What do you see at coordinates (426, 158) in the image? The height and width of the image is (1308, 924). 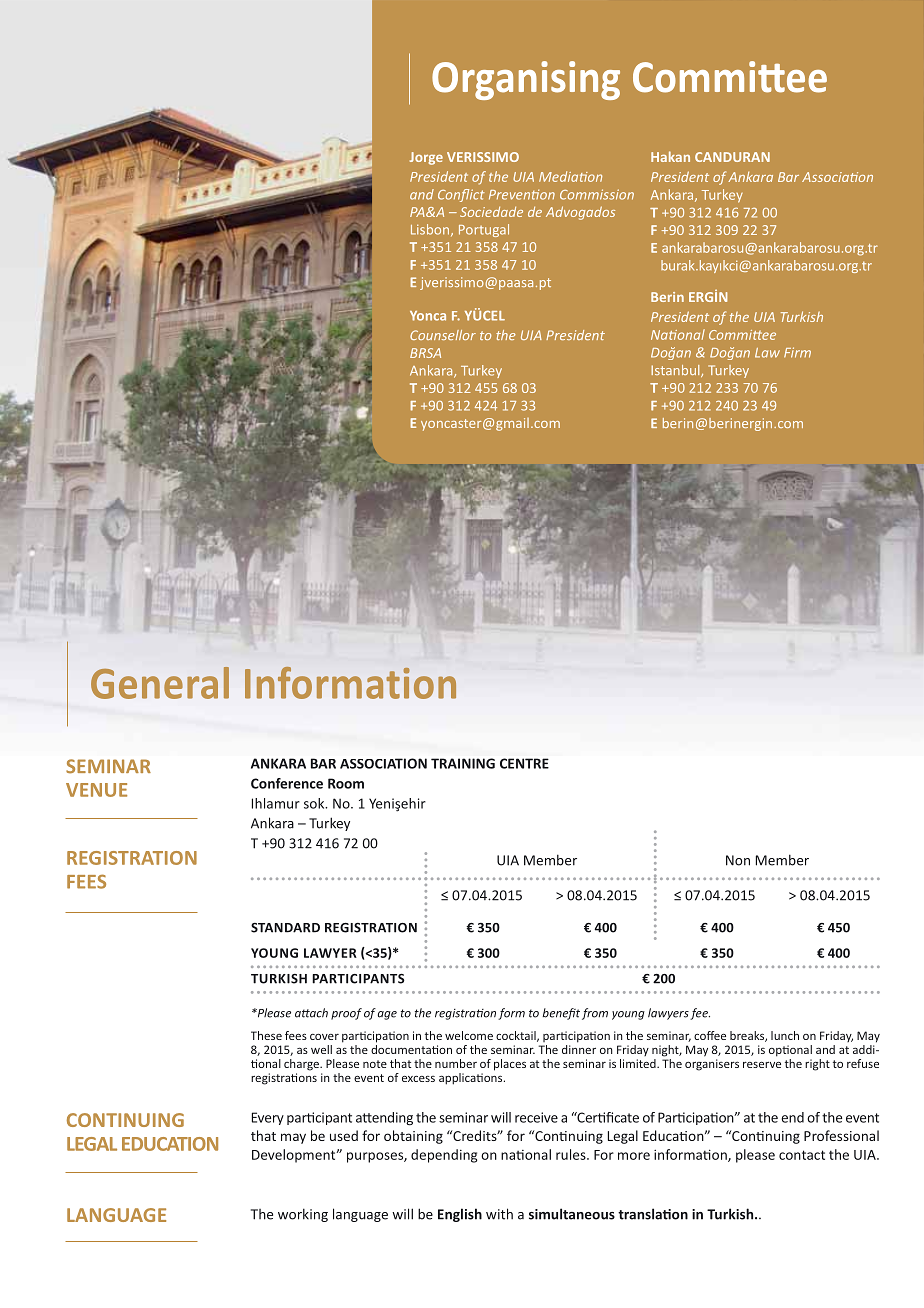 I see `Jorge` at bounding box center [426, 158].
